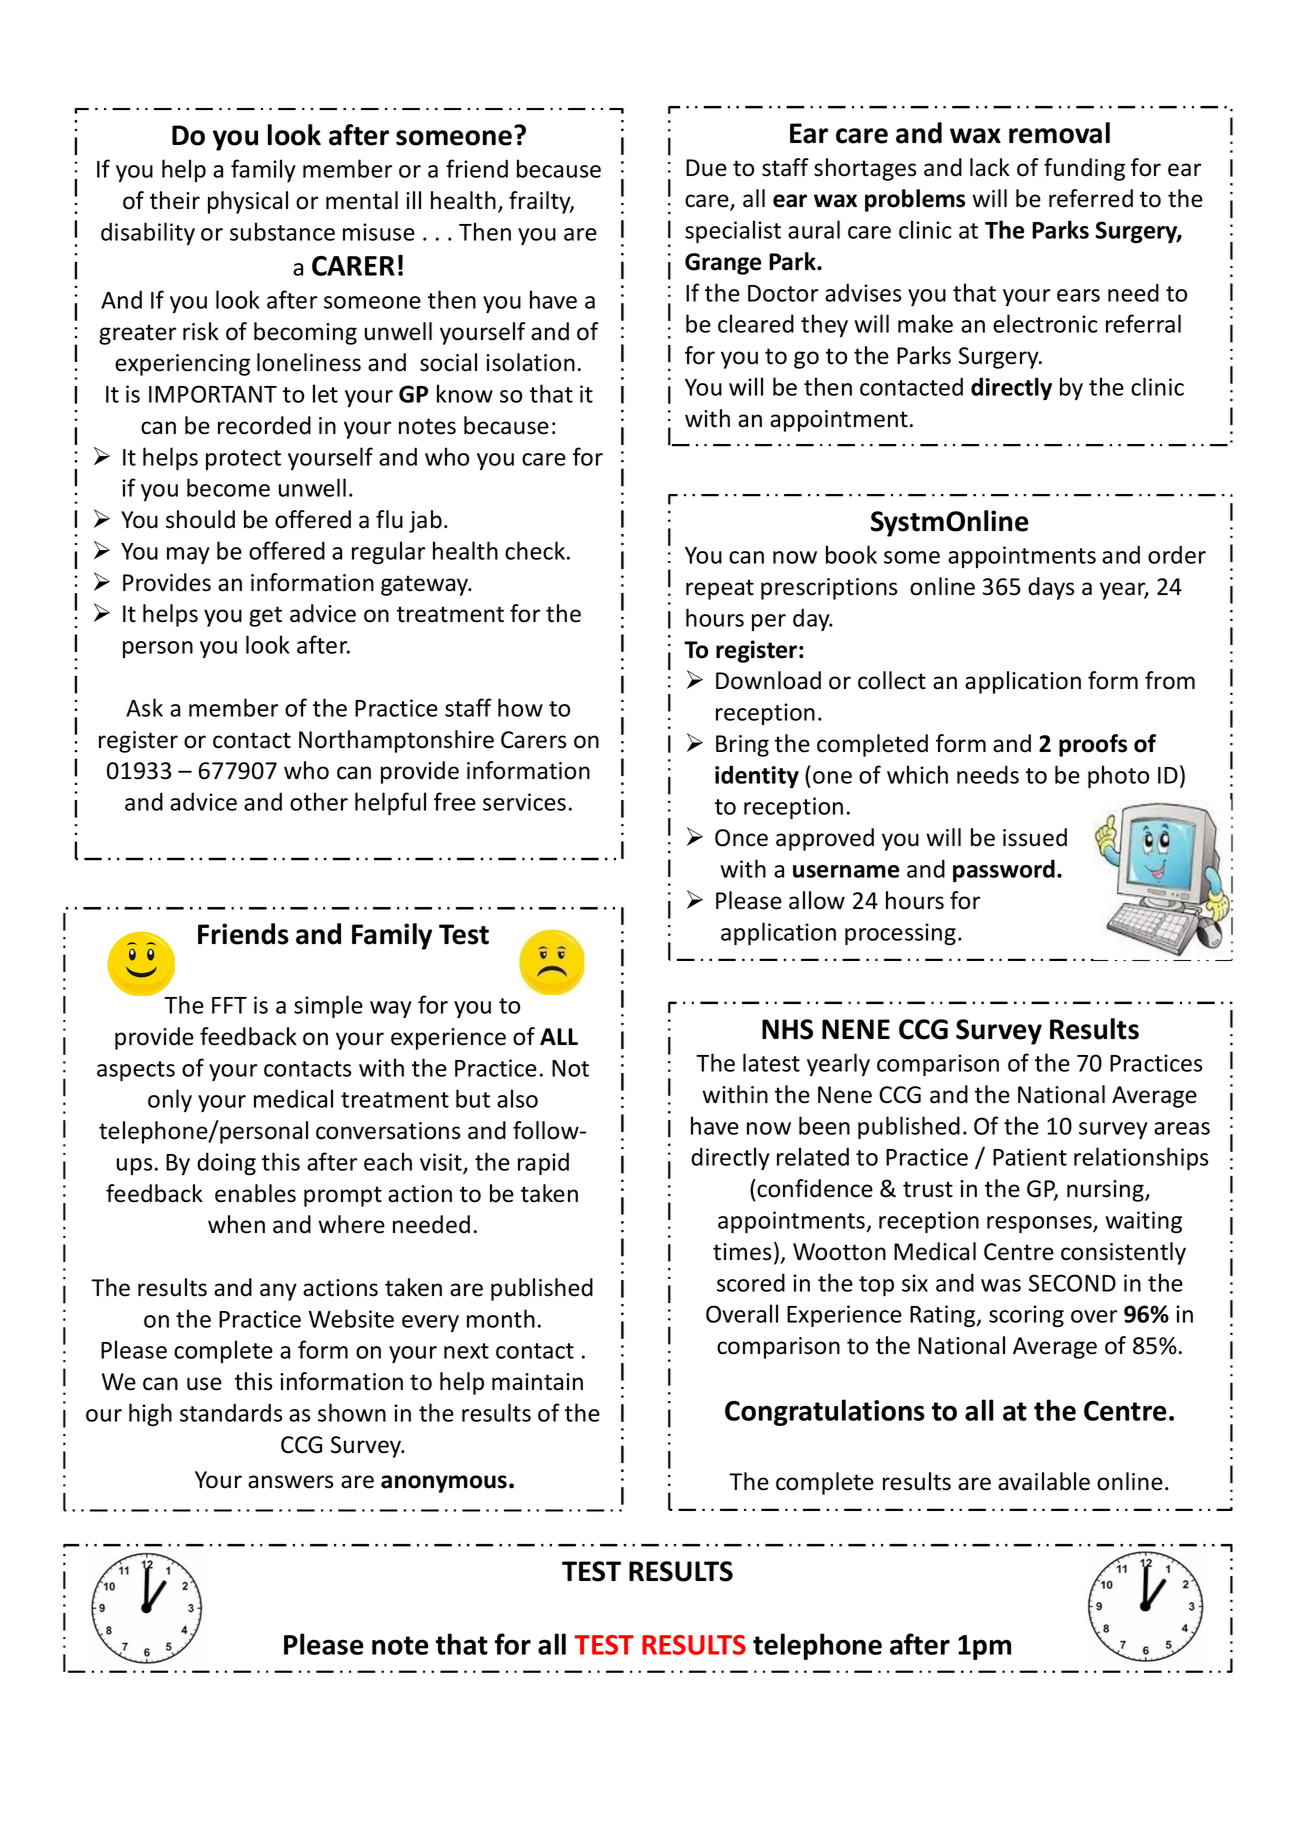 Image resolution: width=1297 pixels, height=1835 pixels. Describe the element at coordinates (741, 838) in the screenshot. I see `Once` at that location.
